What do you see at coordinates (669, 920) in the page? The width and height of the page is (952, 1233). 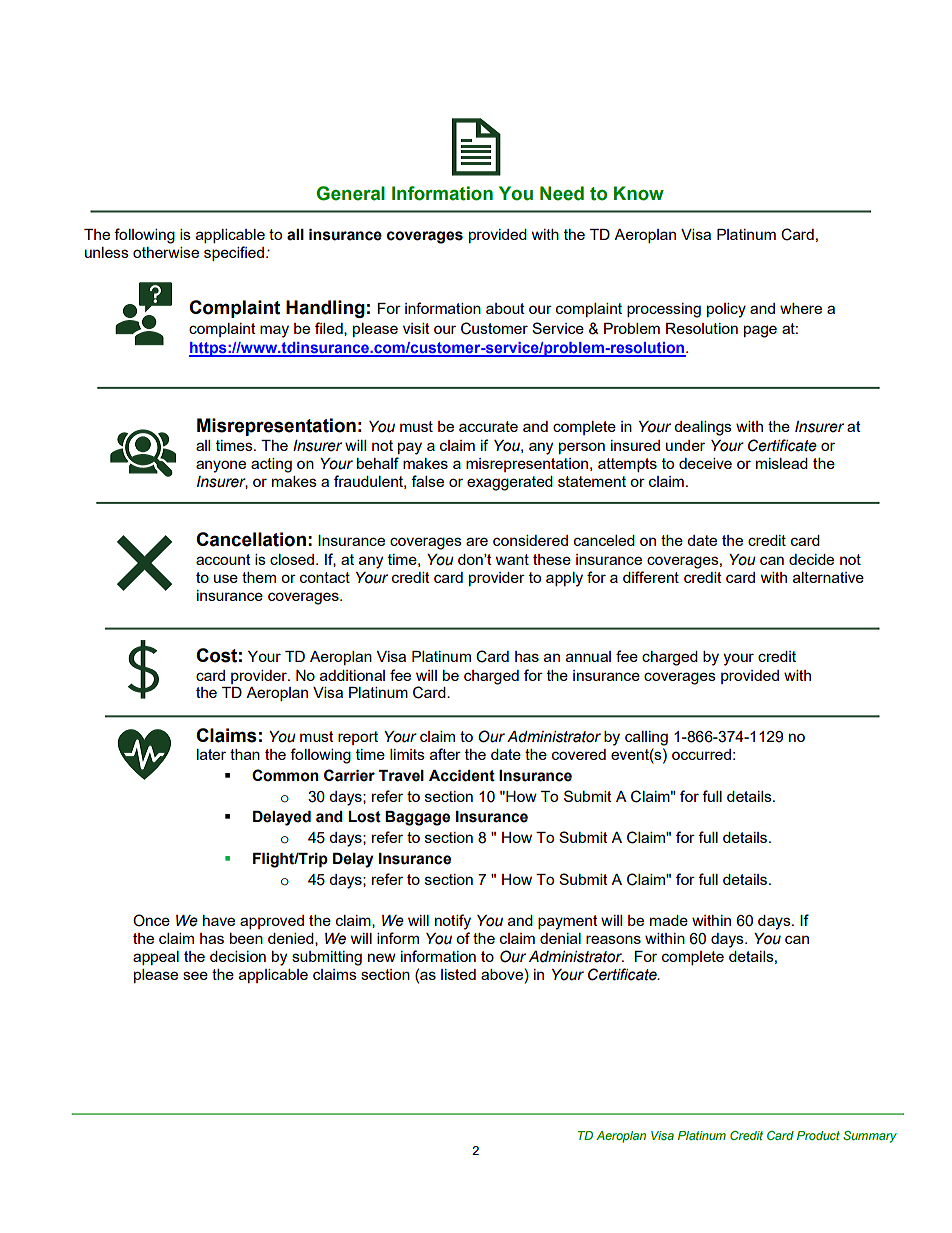 I see `made` at bounding box center [669, 920].
